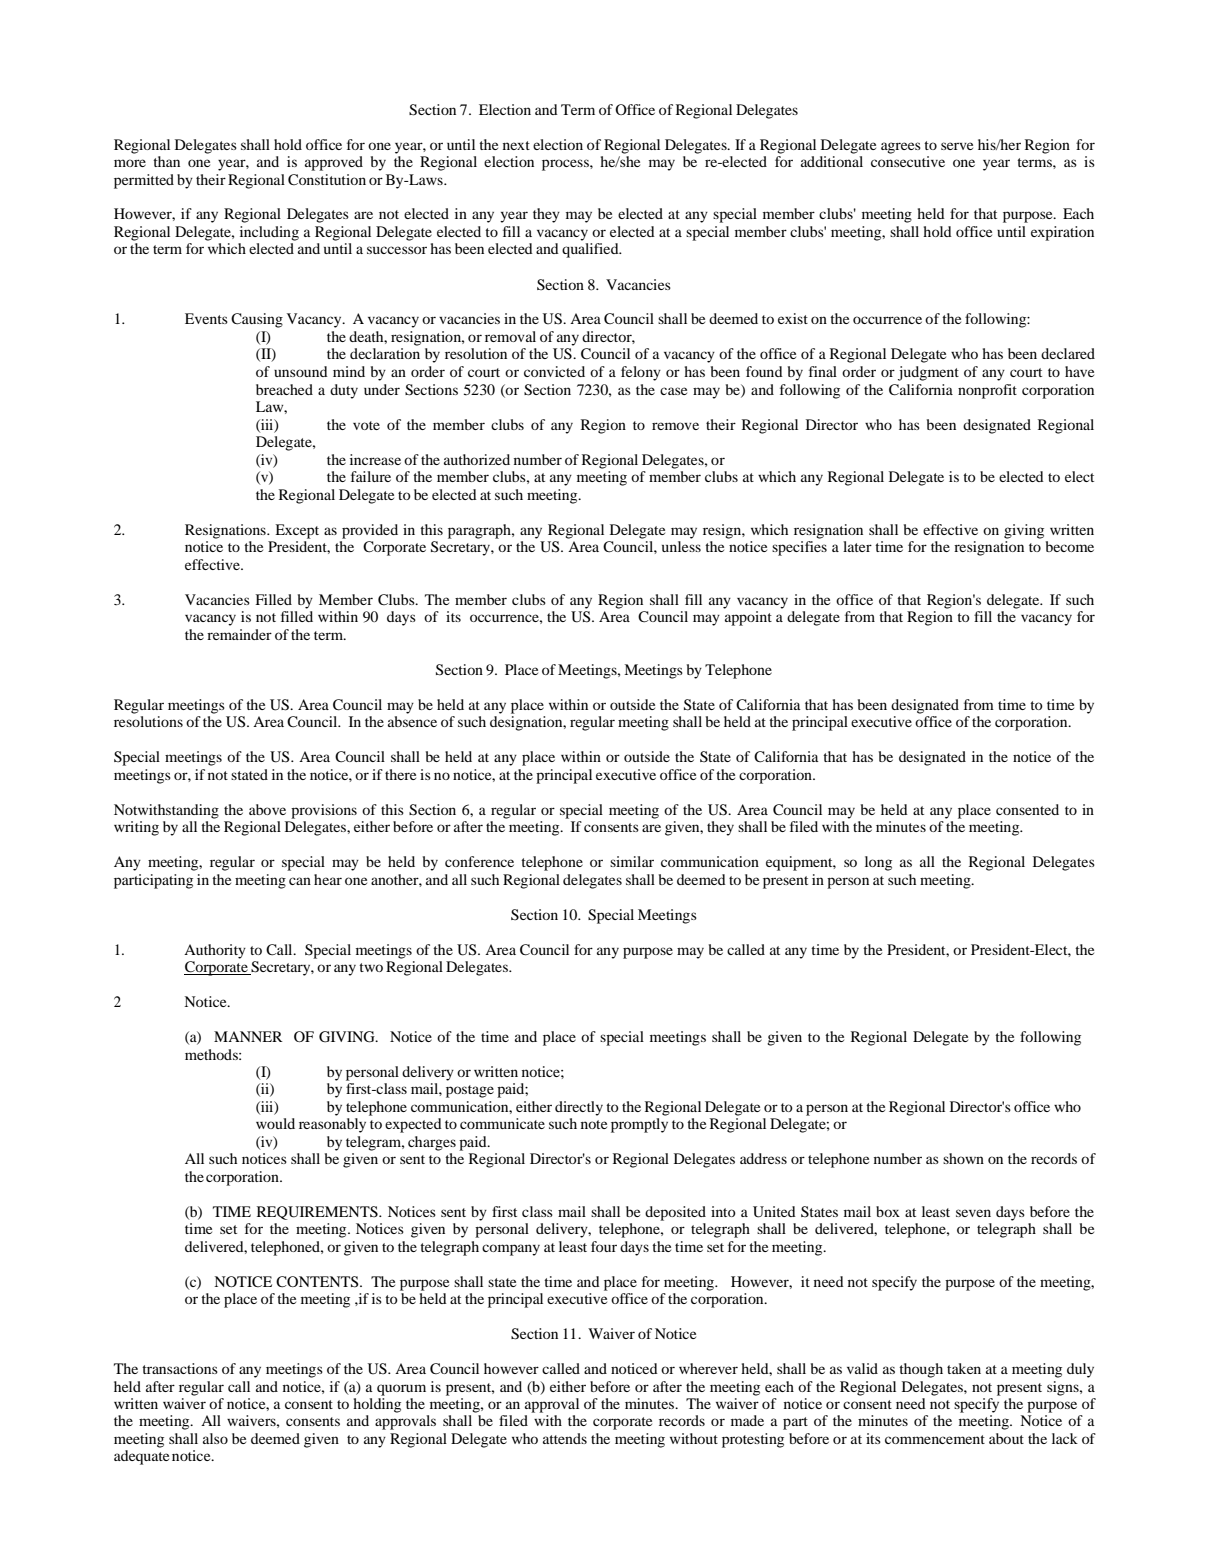 Image resolution: width=1208 pixels, height=1563 pixels. Describe the element at coordinates (632, 861) in the screenshot. I see `similar` at that location.
